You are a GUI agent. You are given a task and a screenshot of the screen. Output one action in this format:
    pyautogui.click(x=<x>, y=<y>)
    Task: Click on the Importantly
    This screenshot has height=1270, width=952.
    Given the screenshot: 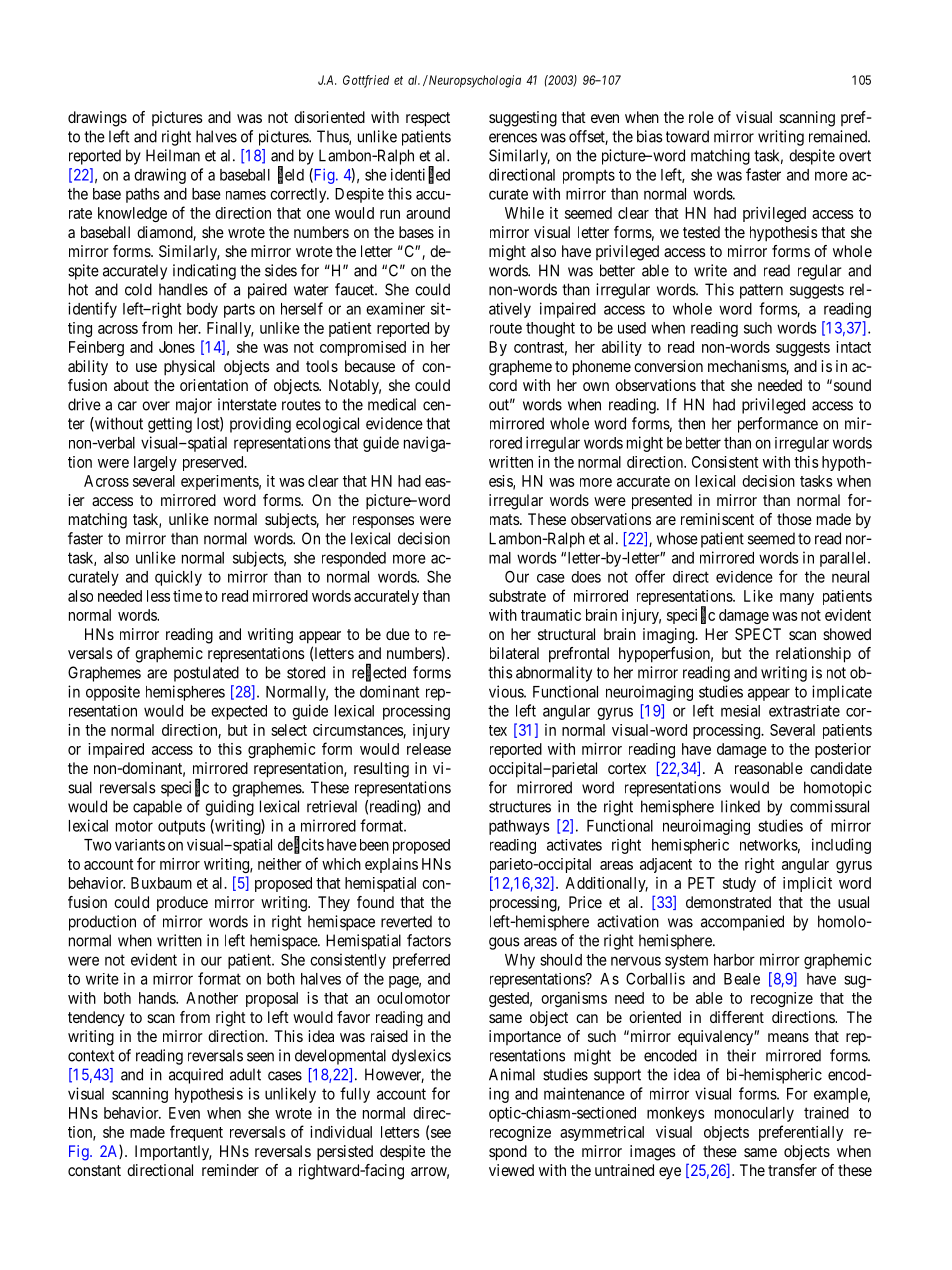 What is the action you would take?
    pyautogui.click(x=173, y=1153)
